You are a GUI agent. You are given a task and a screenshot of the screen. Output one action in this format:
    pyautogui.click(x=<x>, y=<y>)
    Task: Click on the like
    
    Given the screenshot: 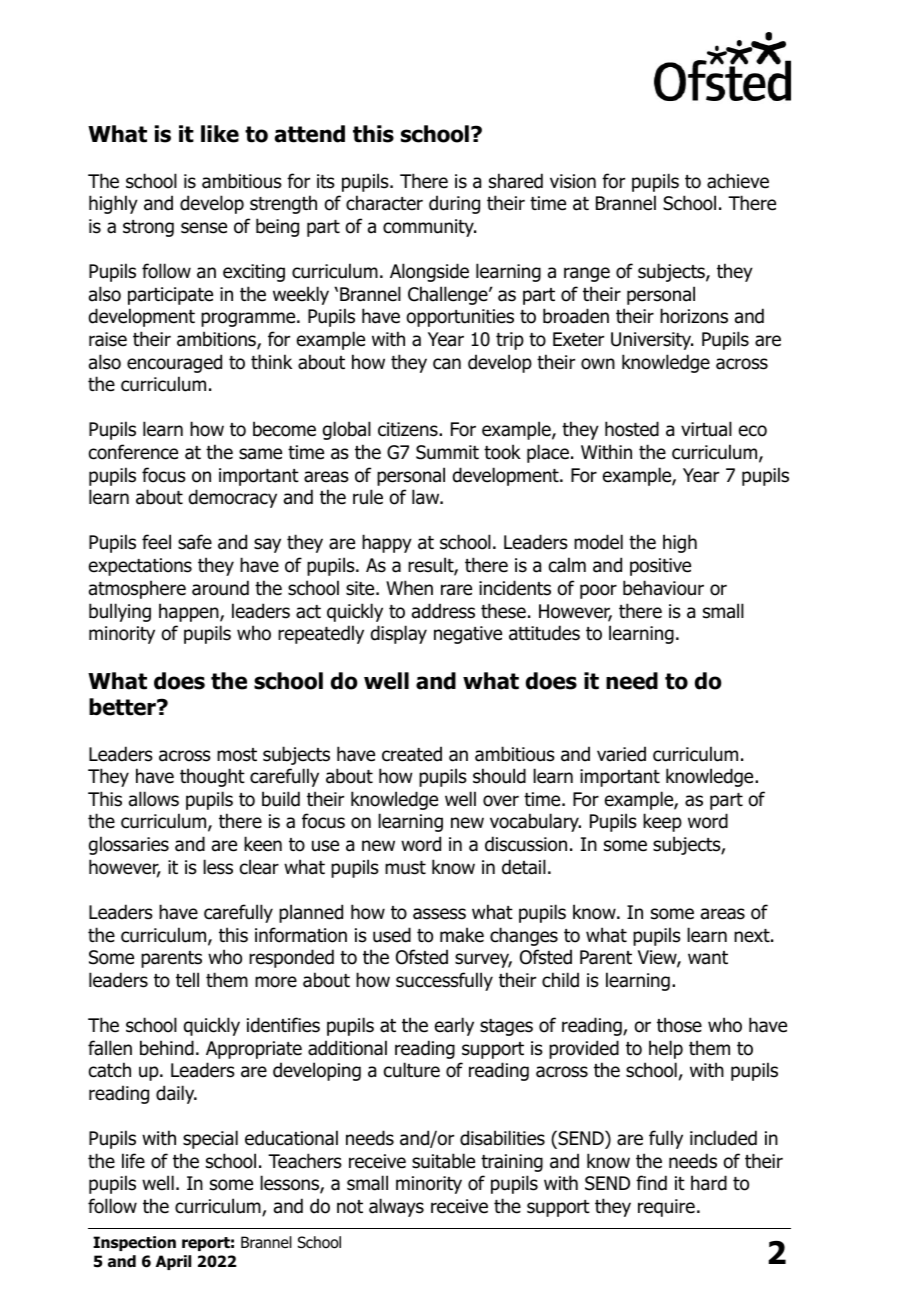 What is the action you would take?
    pyautogui.click(x=220, y=134)
